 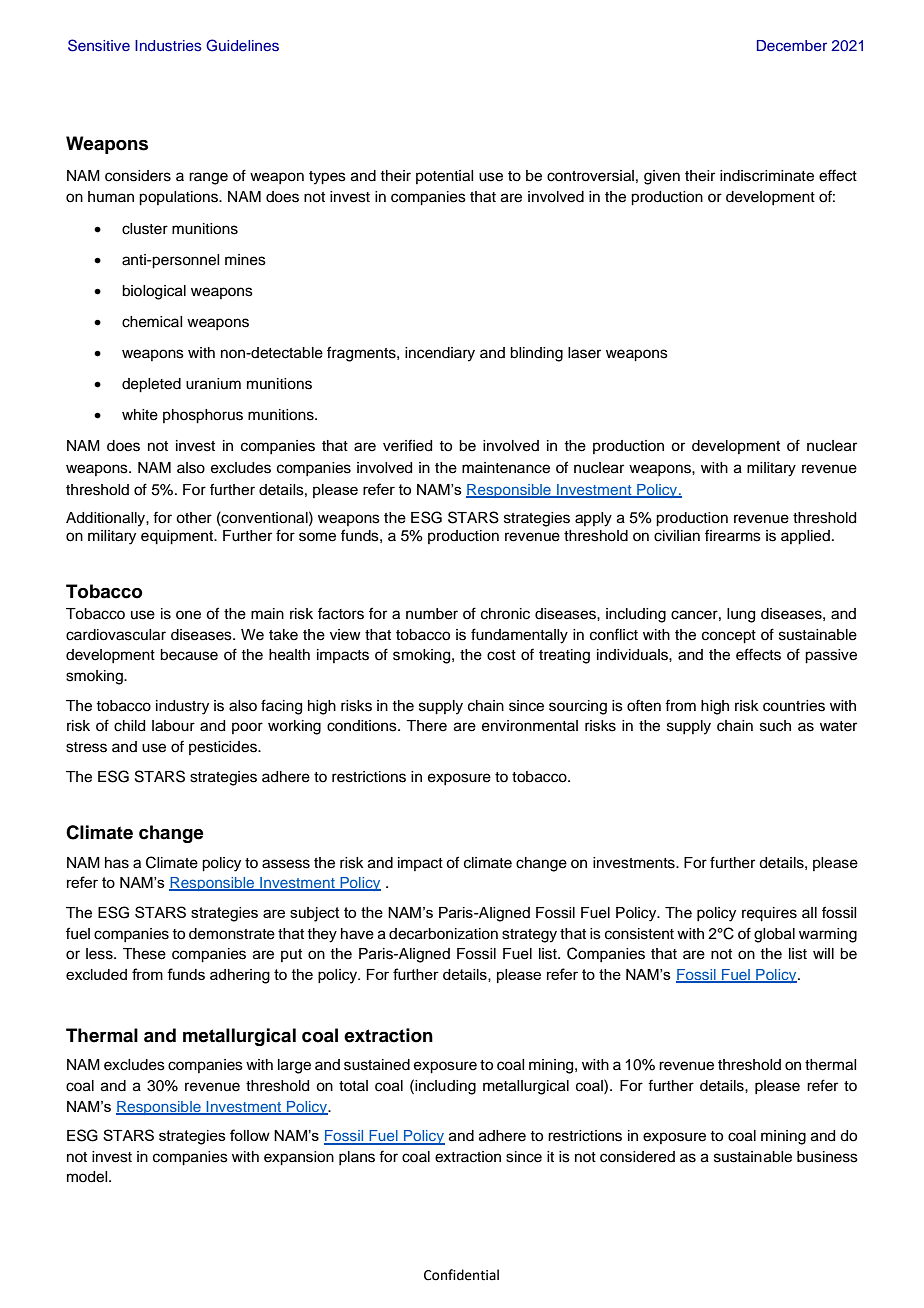 I want to click on potential, so click(x=444, y=177).
